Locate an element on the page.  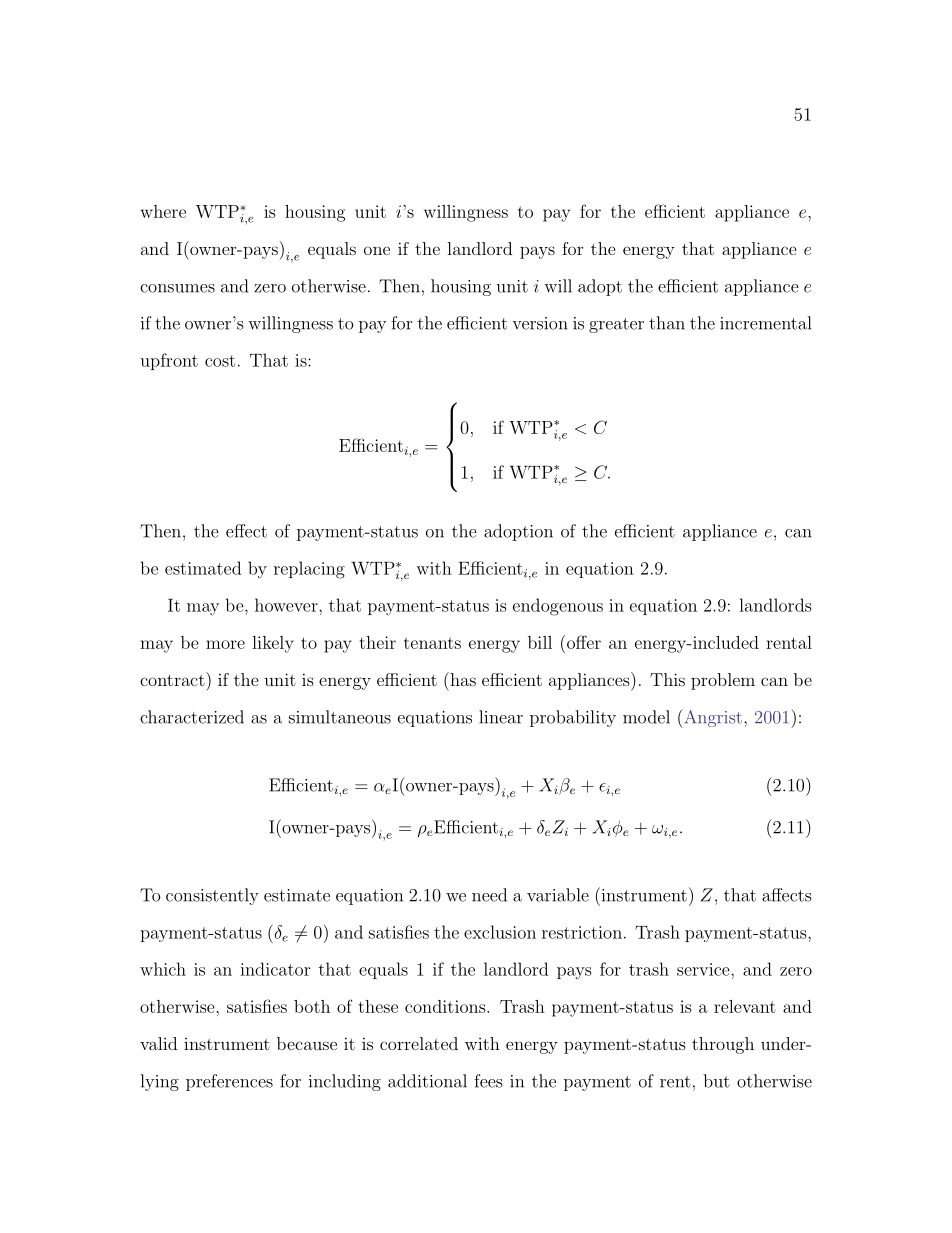
than is located at coordinates (667, 323).
